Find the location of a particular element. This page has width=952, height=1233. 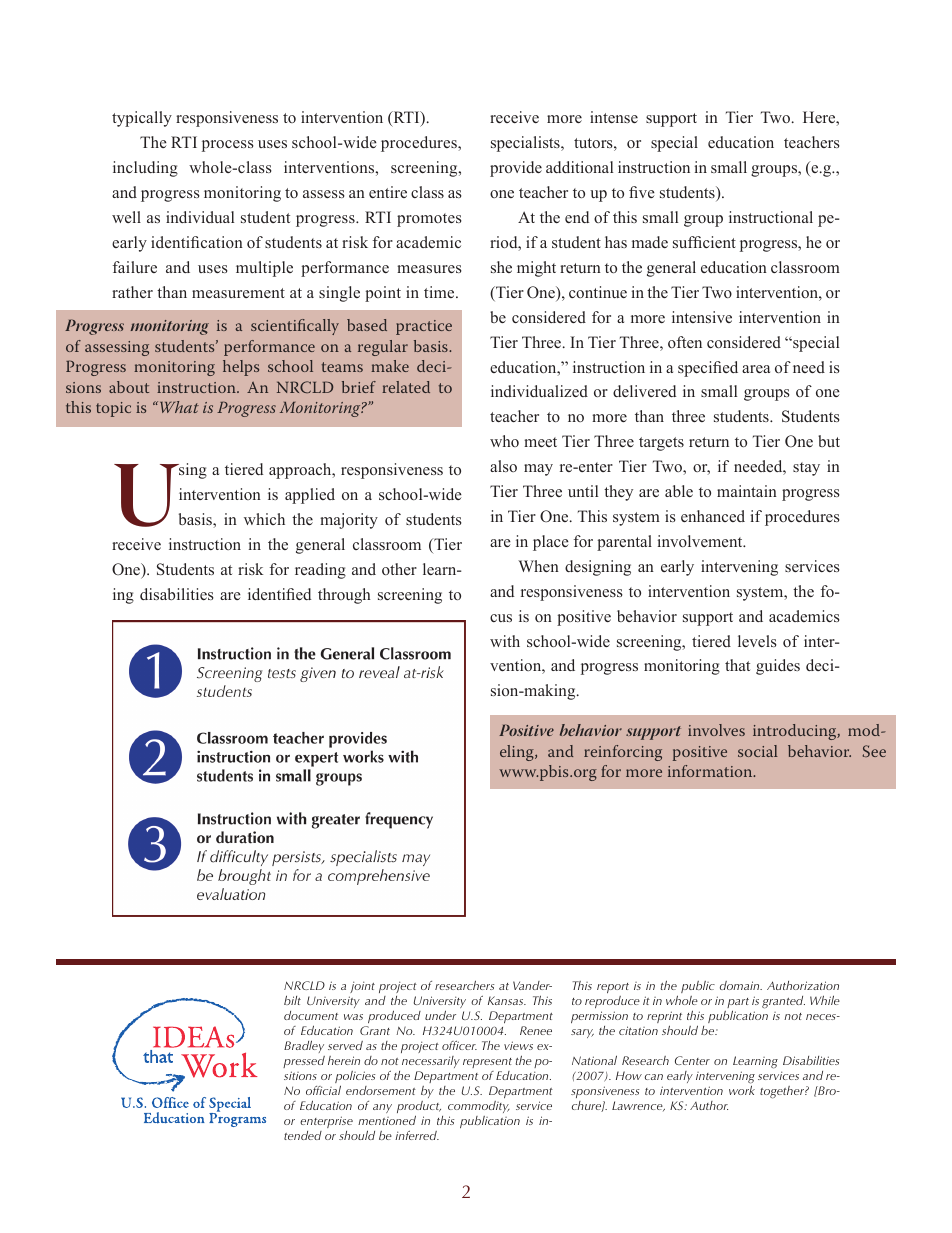

commodity is located at coordinates (479, 1107).
